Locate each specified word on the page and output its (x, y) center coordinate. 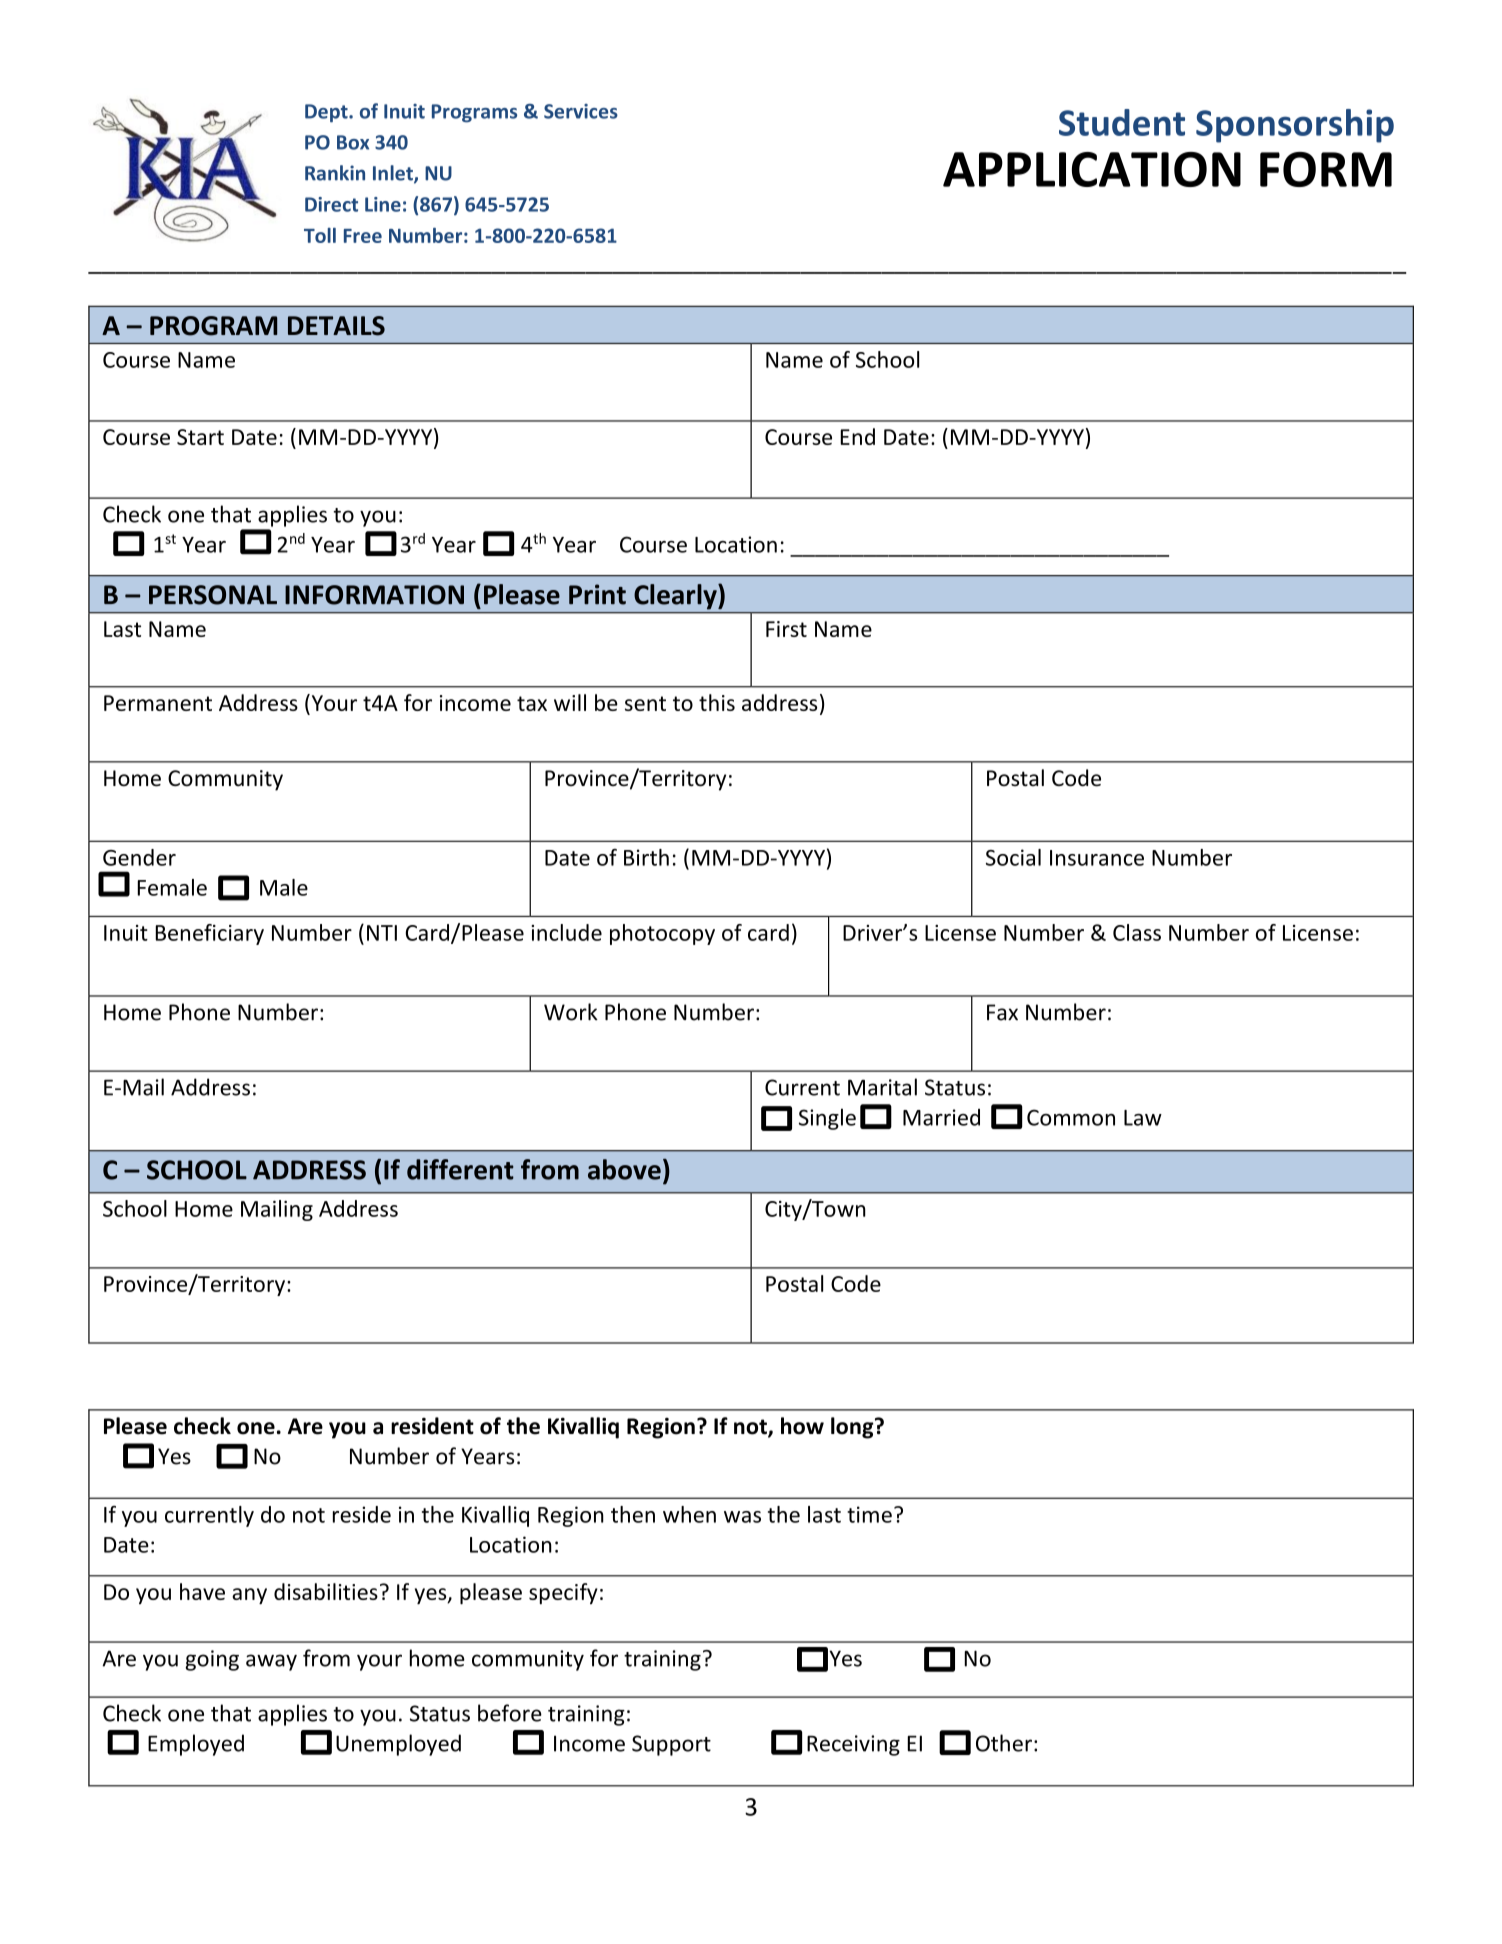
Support (671, 1745)
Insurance (1097, 858)
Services (581, 111)
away (271, 1662)
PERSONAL (213, 595)
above (624, 1169)
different (460, 1169)
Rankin (335, 173)
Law (1143, 1118)
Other (1004, 1743)
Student (1122, 122)
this (717, 702)
